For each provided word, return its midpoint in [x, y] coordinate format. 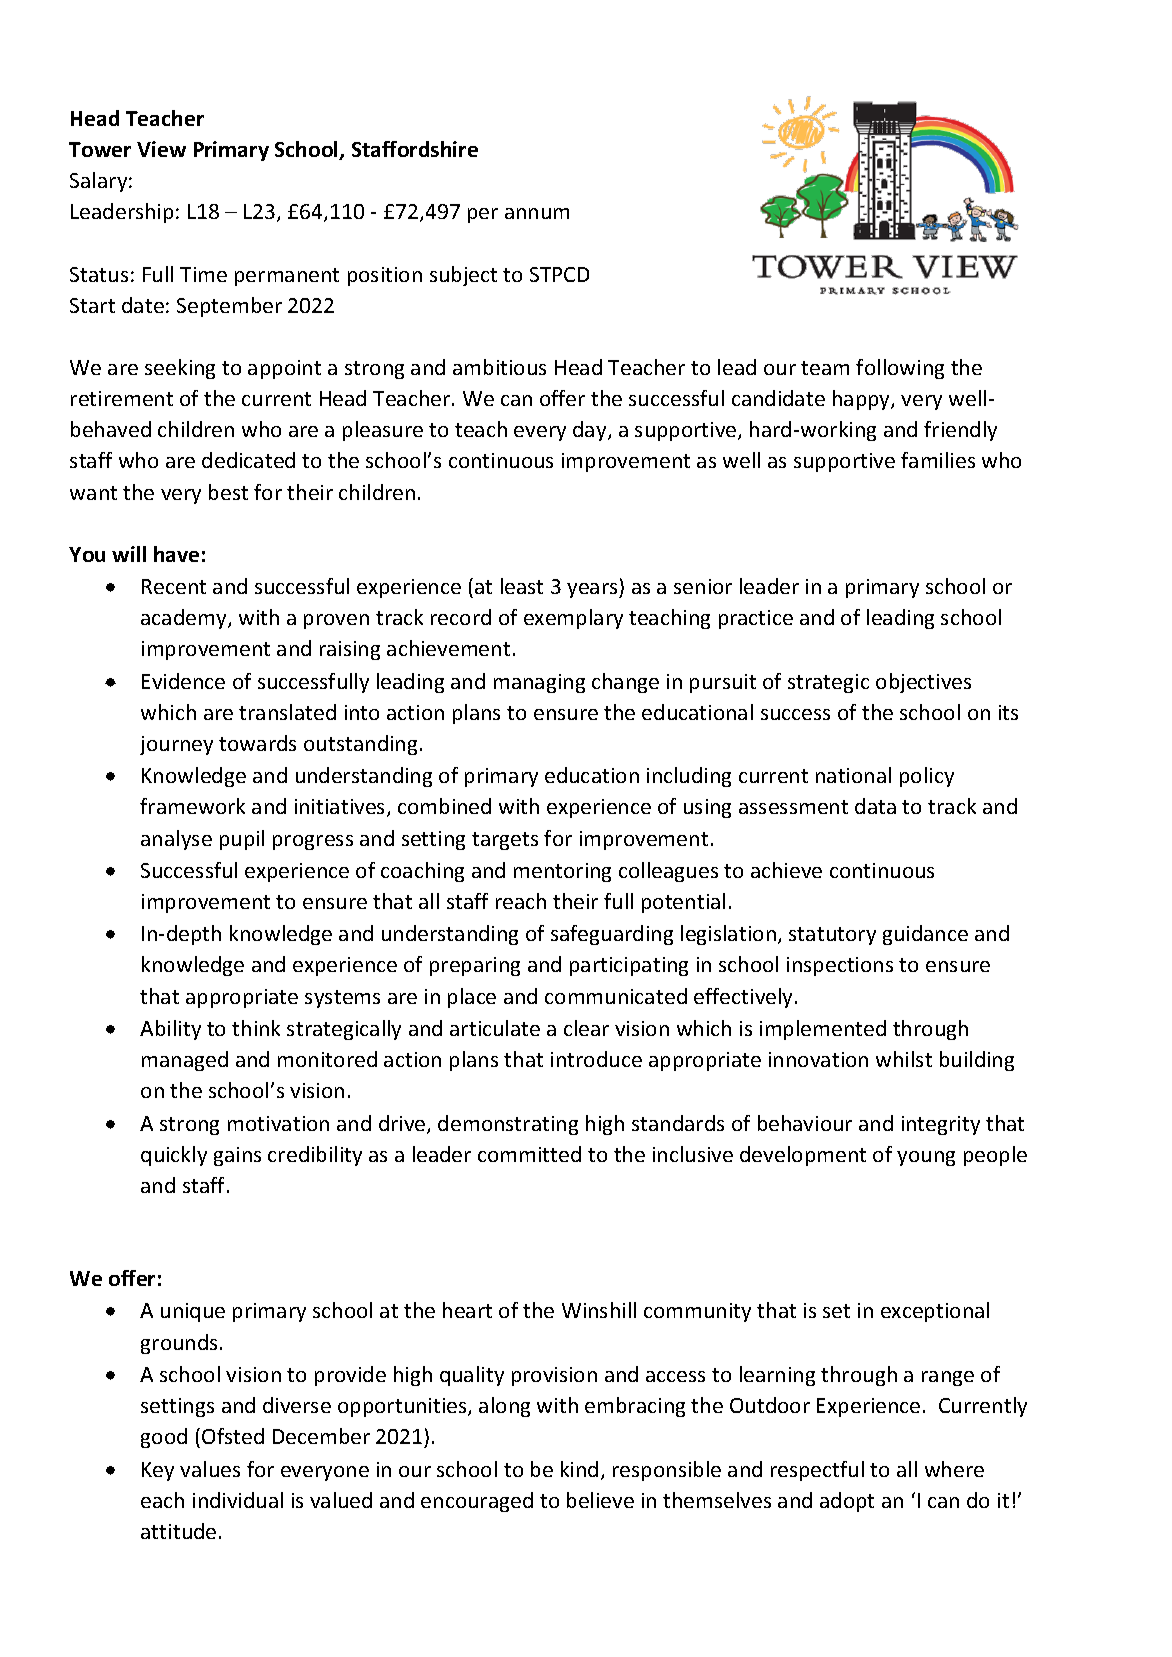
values [210, 1469]
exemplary [573, 619]
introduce [596, 1059]
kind [579, 1469]
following [900, 369]
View [161, 149]
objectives [923, 683]
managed [185, 1061]
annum [537, 213]
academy [185, 619]
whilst [904, 1059]
